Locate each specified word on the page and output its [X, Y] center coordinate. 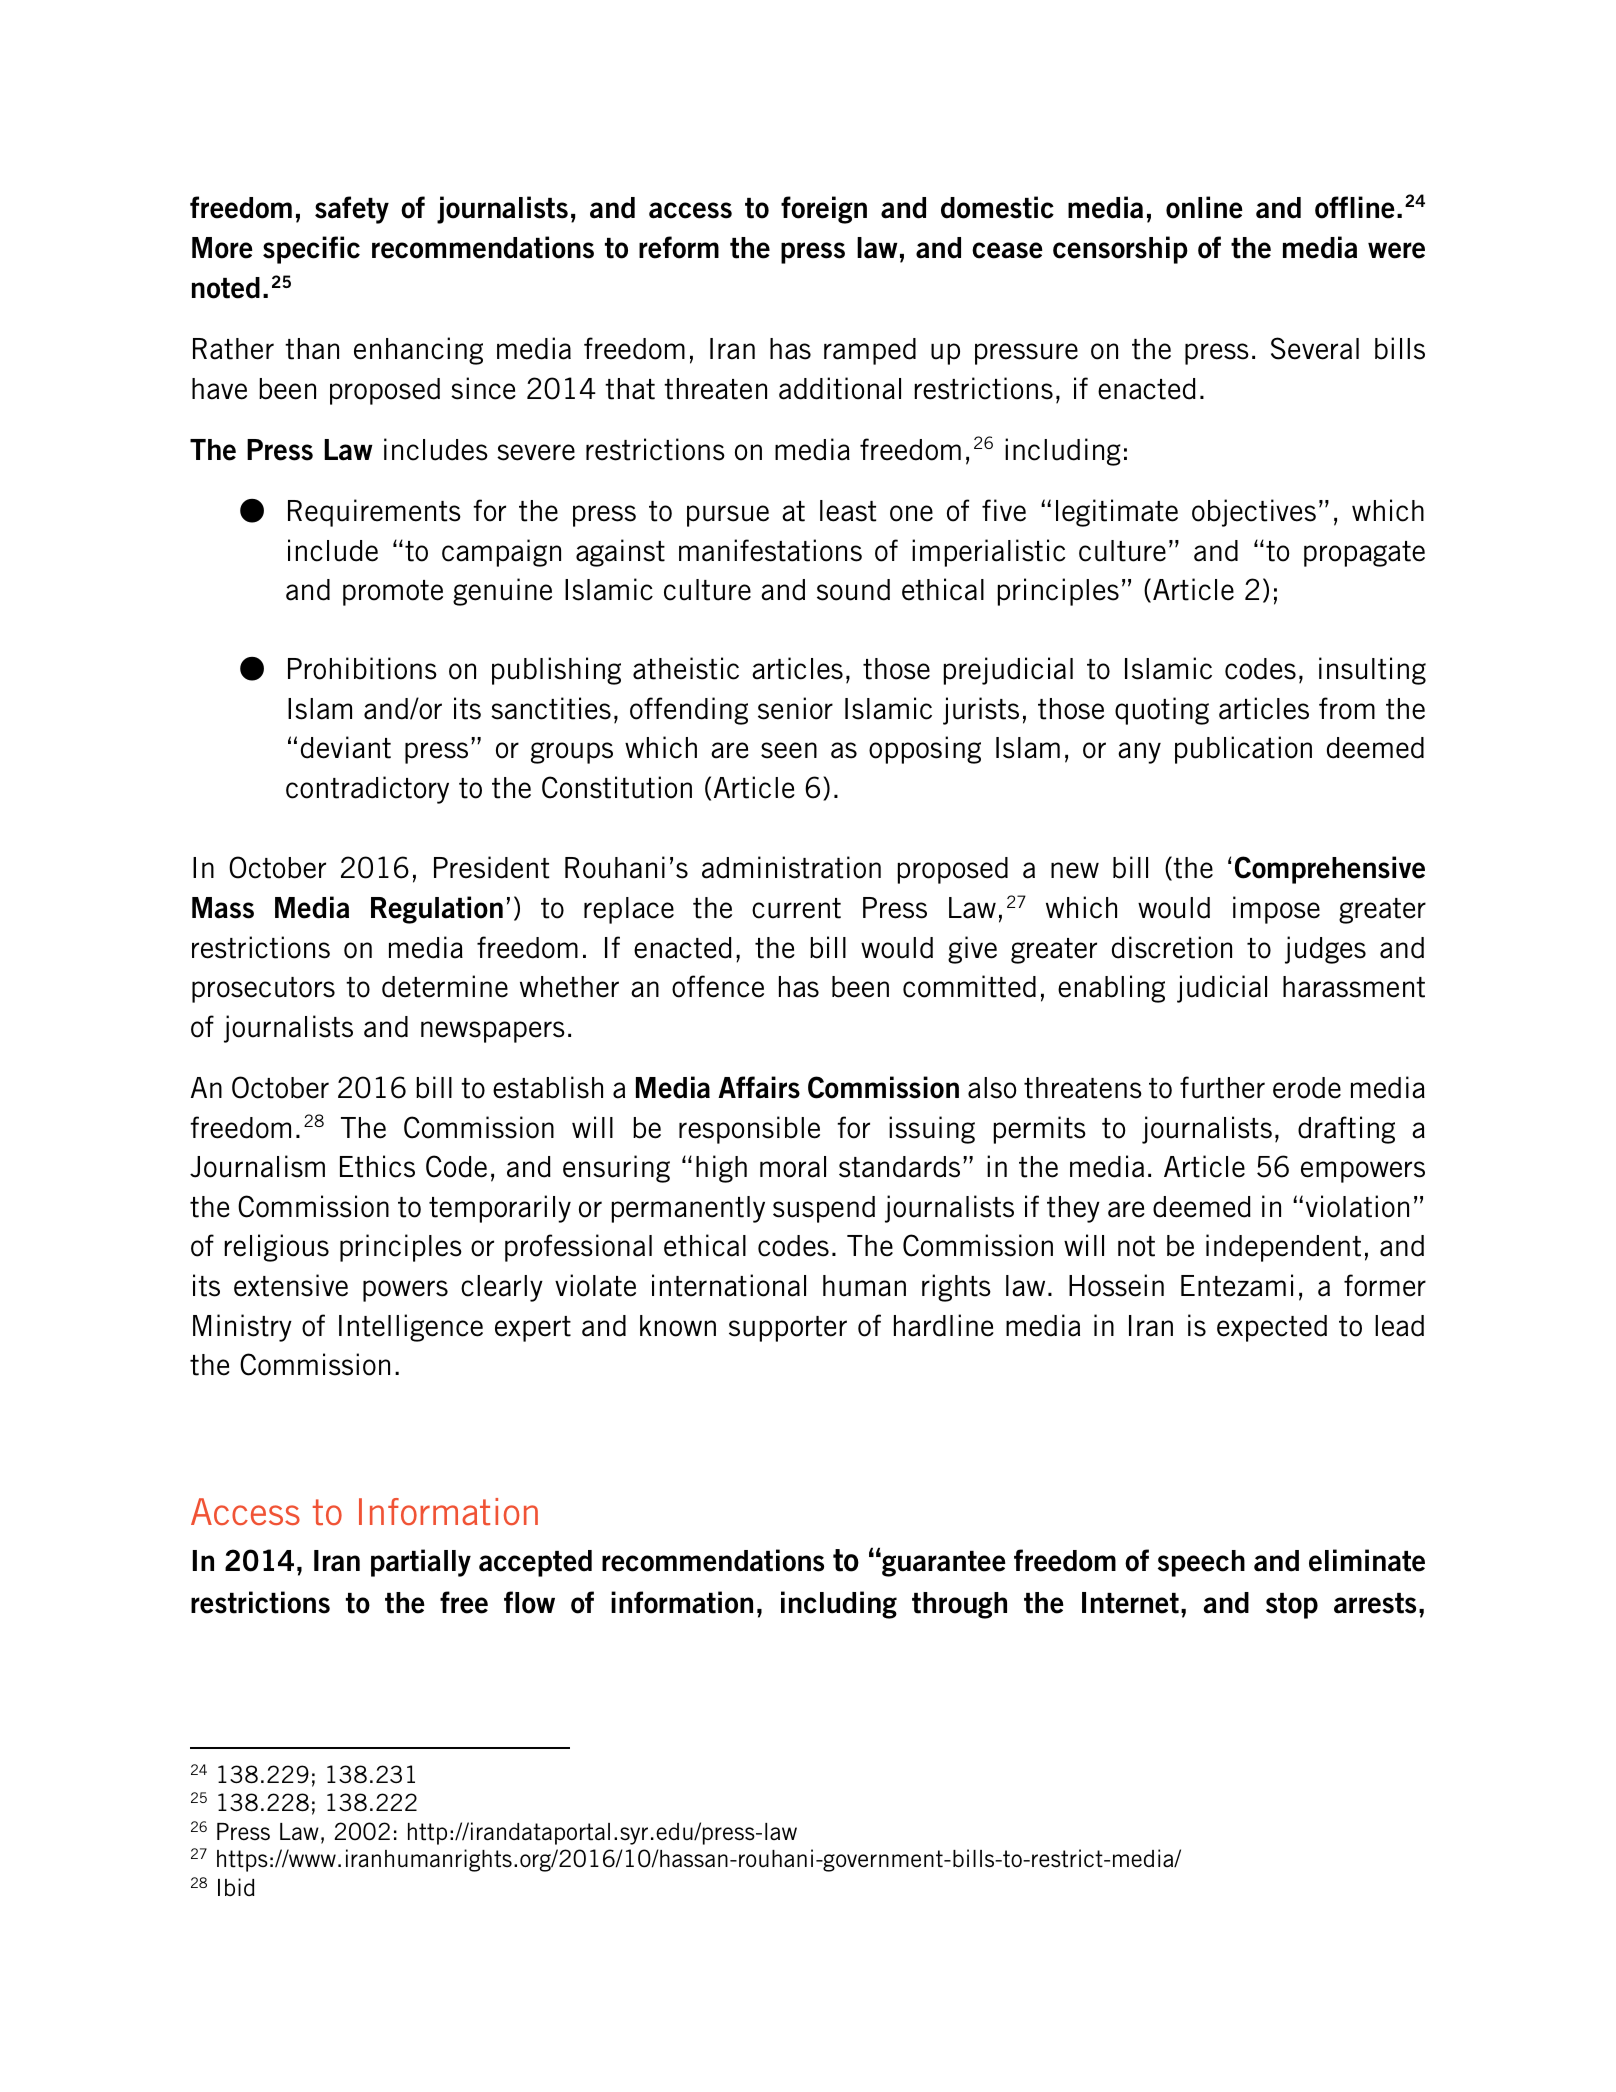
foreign [824, 210]
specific [311, 250]
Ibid [236, 1887]
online [1204, 207]
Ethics [377, 1166]
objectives [1254, 513]
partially [421, 1563]
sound [853, 590]
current [796, 908]
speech [1201, 1563]
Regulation [437, 910]
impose [1276, 910]
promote [393, 593]
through [959, 1605]
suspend [824, 1209]
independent [1283, 1248]
